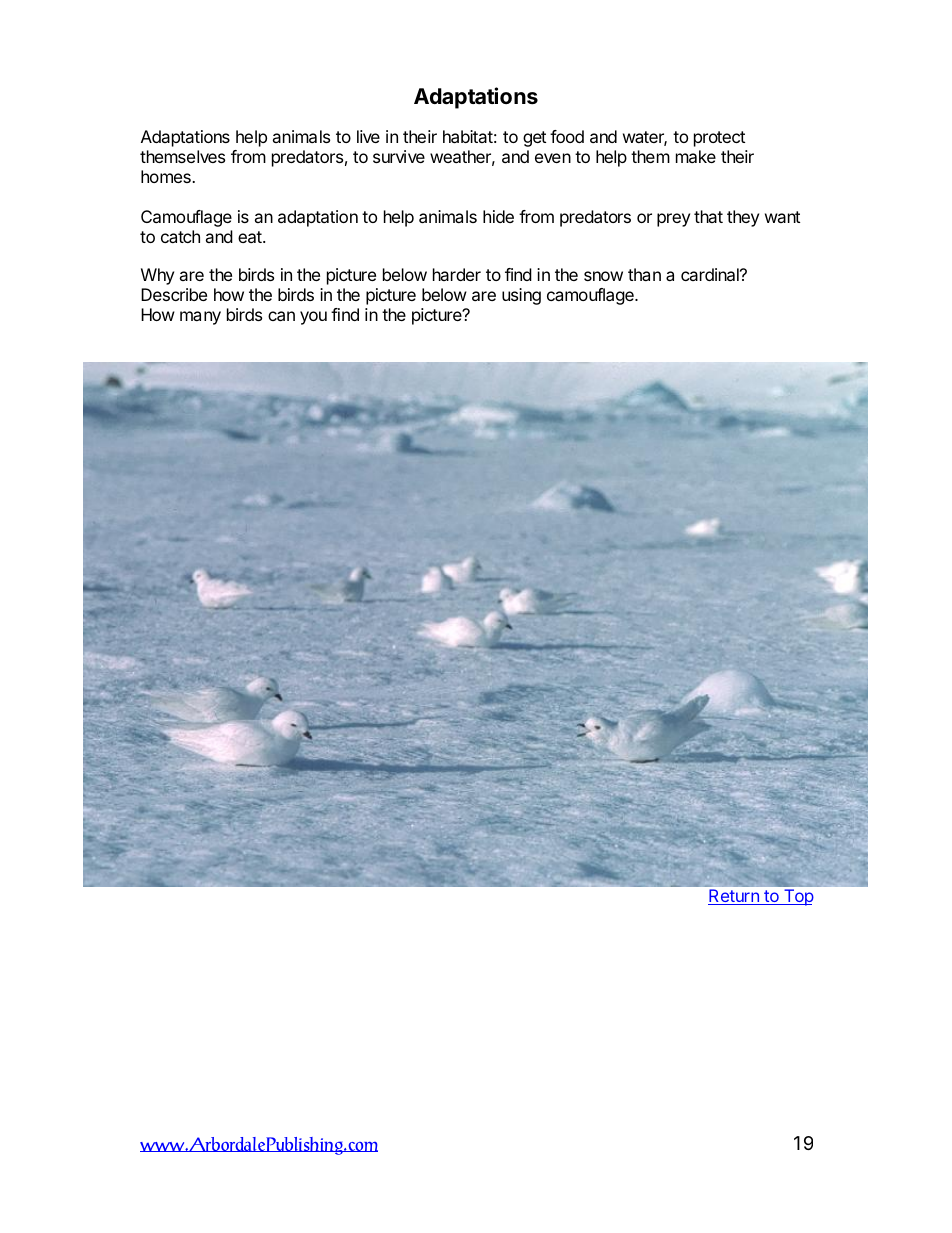  I want to click on Return, so click(734, 897).
